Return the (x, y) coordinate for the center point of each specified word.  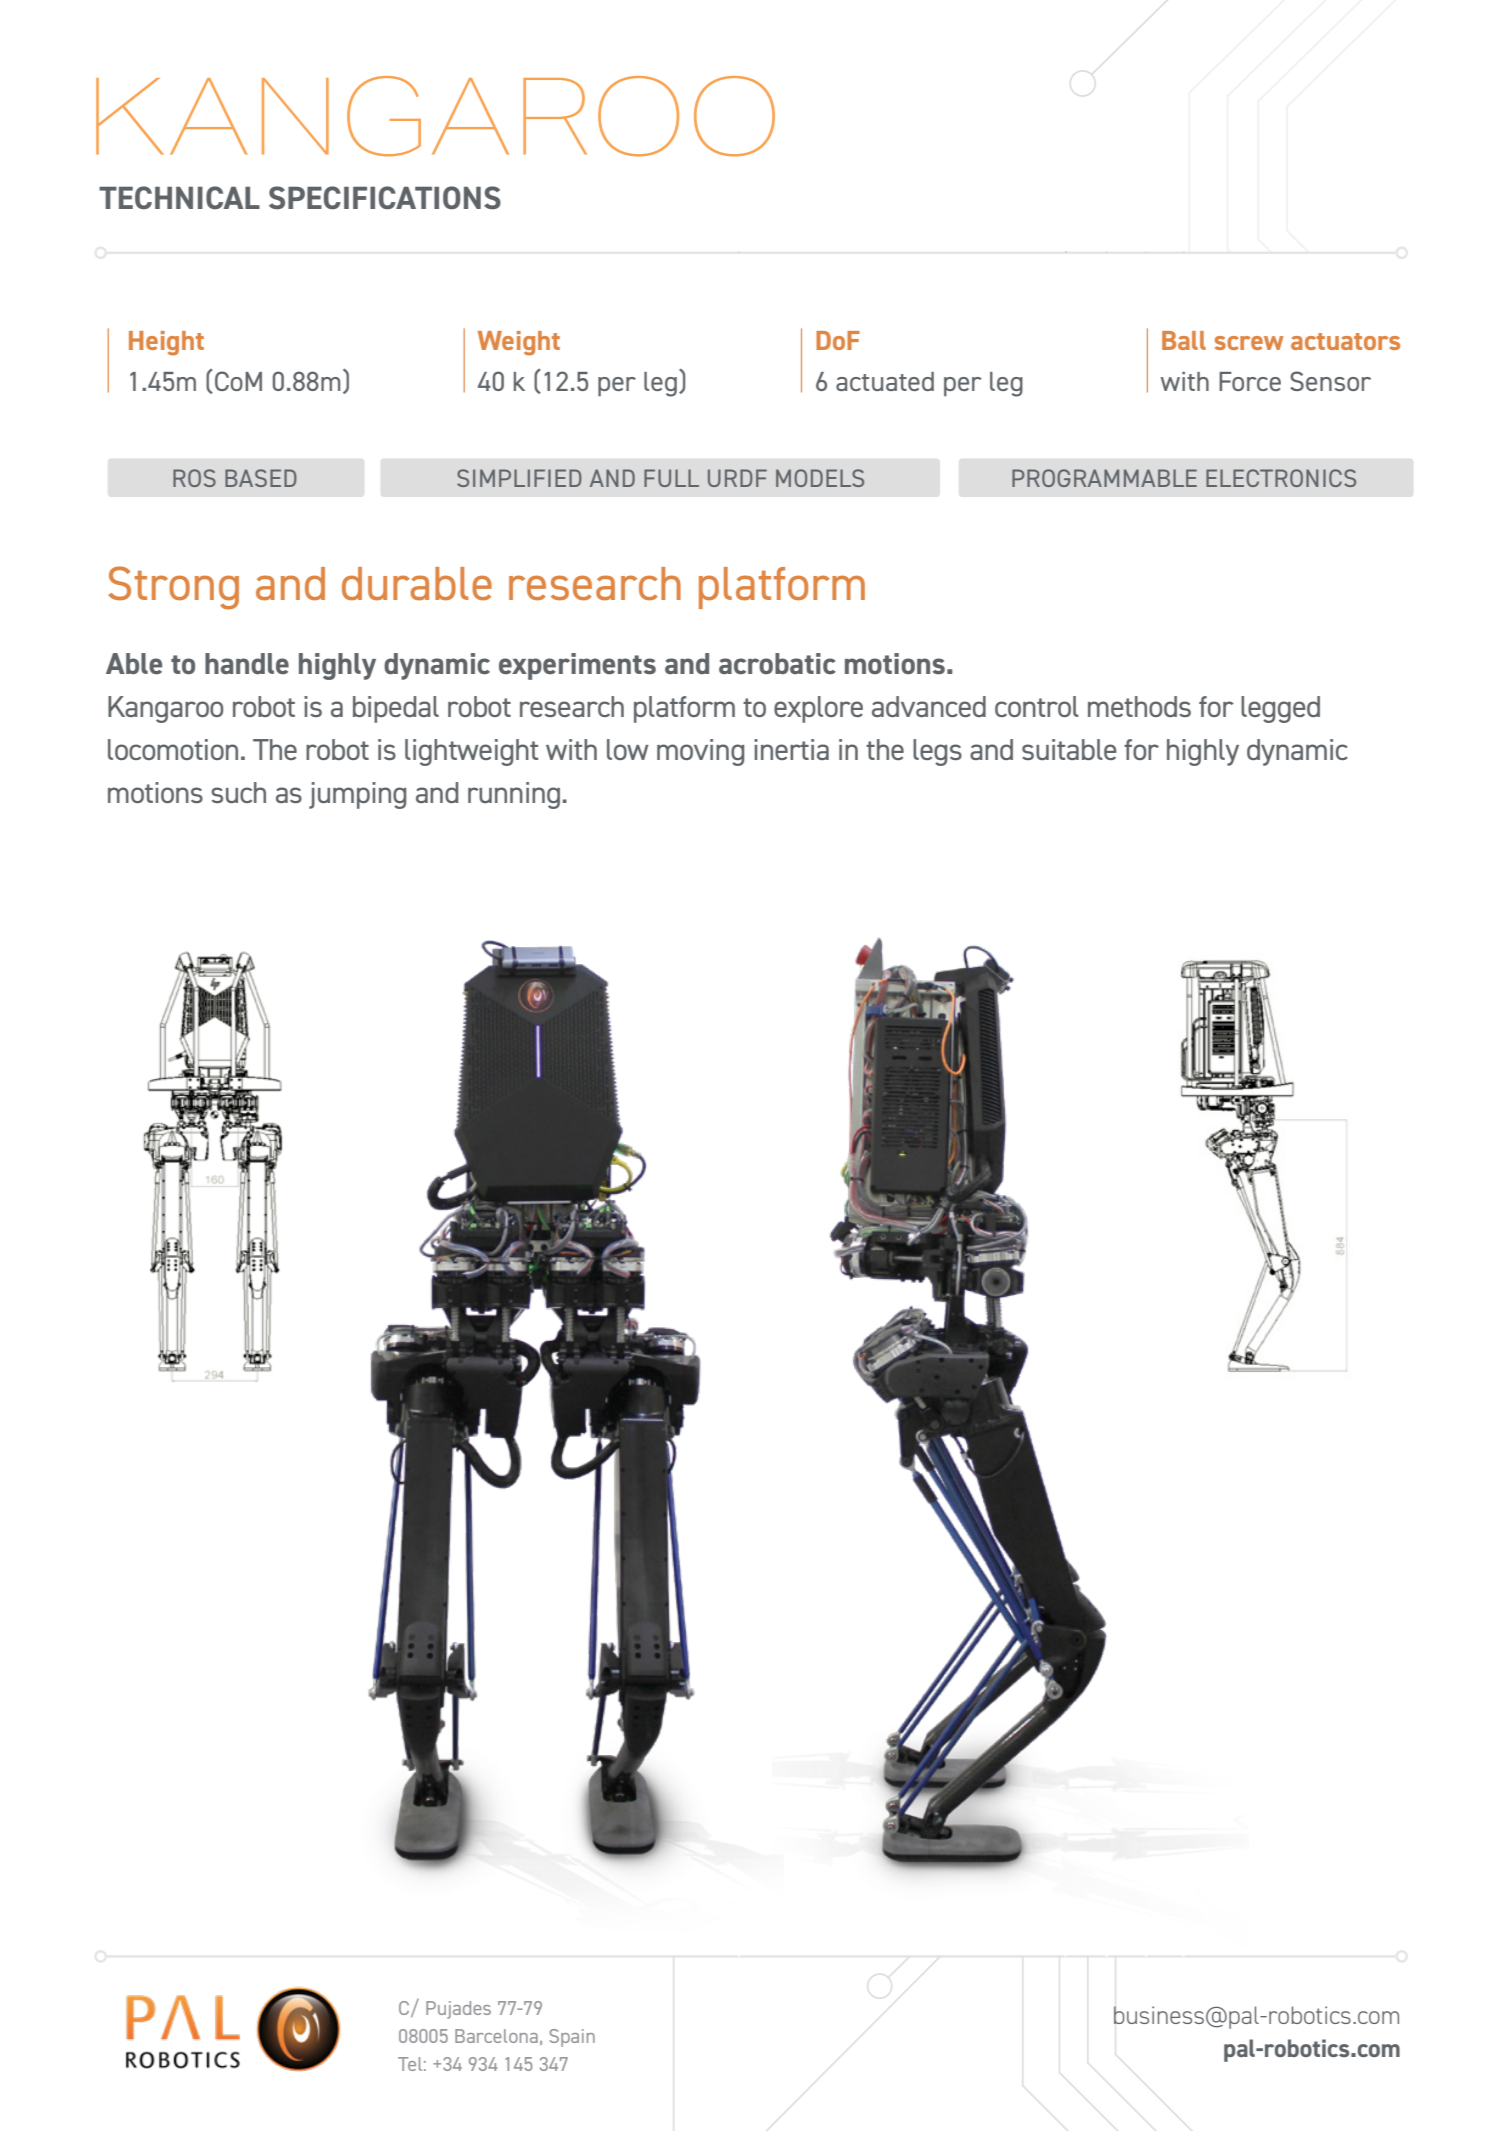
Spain (572, 2038)
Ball (1184, 340)
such (238, 792)
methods (1139, 706)
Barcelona (496, 2036)
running (514, 795)
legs (937, 752)
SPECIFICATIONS (385, 198)
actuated (885, 381)
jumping (357, 795)
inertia (791, 749)
